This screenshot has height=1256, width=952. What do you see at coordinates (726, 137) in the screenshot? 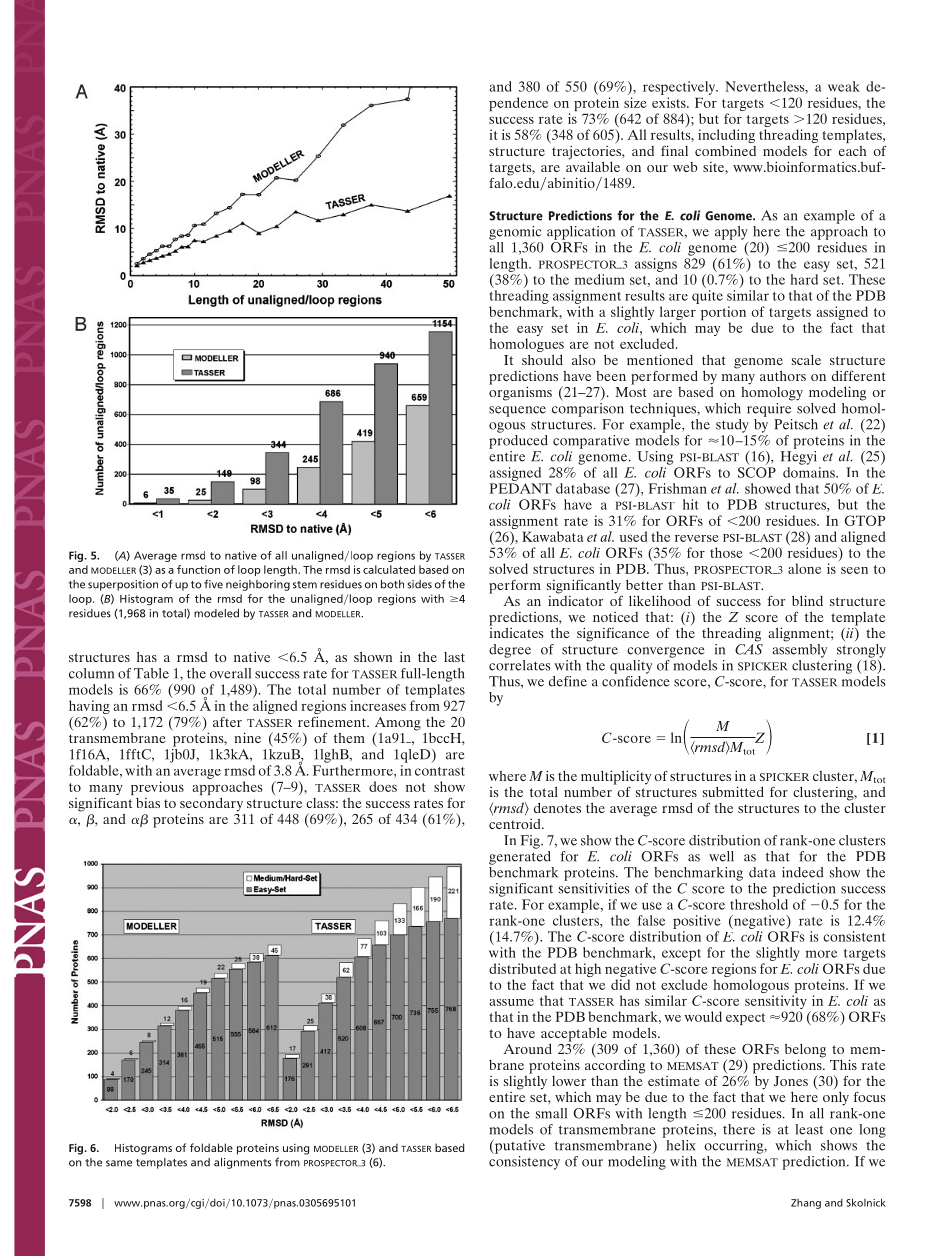
I see `including` at bounding box center [726, 137].
